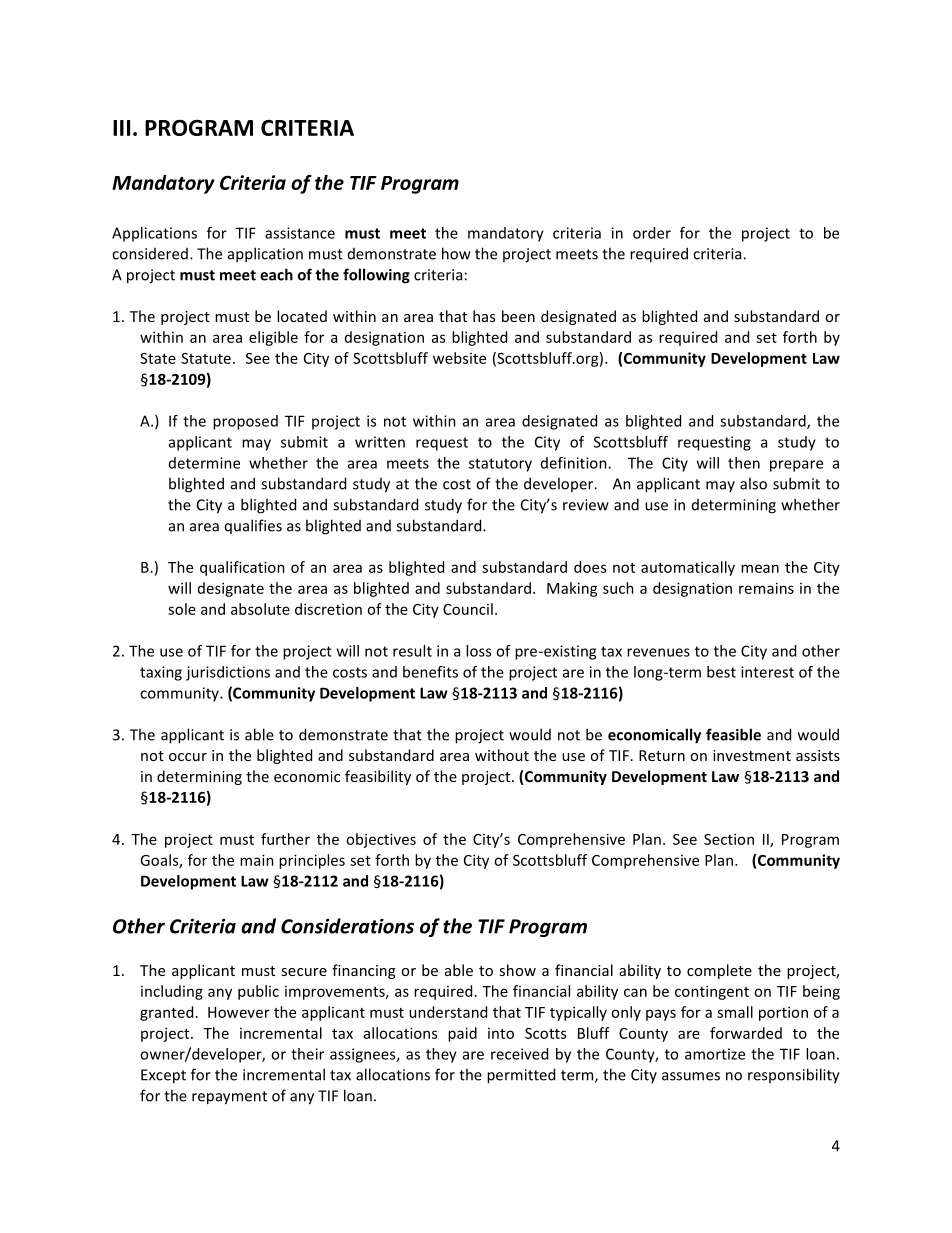 The image size is (952, 1233). What do you see at coordinates (760, 568) in the page?
I see `mean` at bounding box center [760, 568].
